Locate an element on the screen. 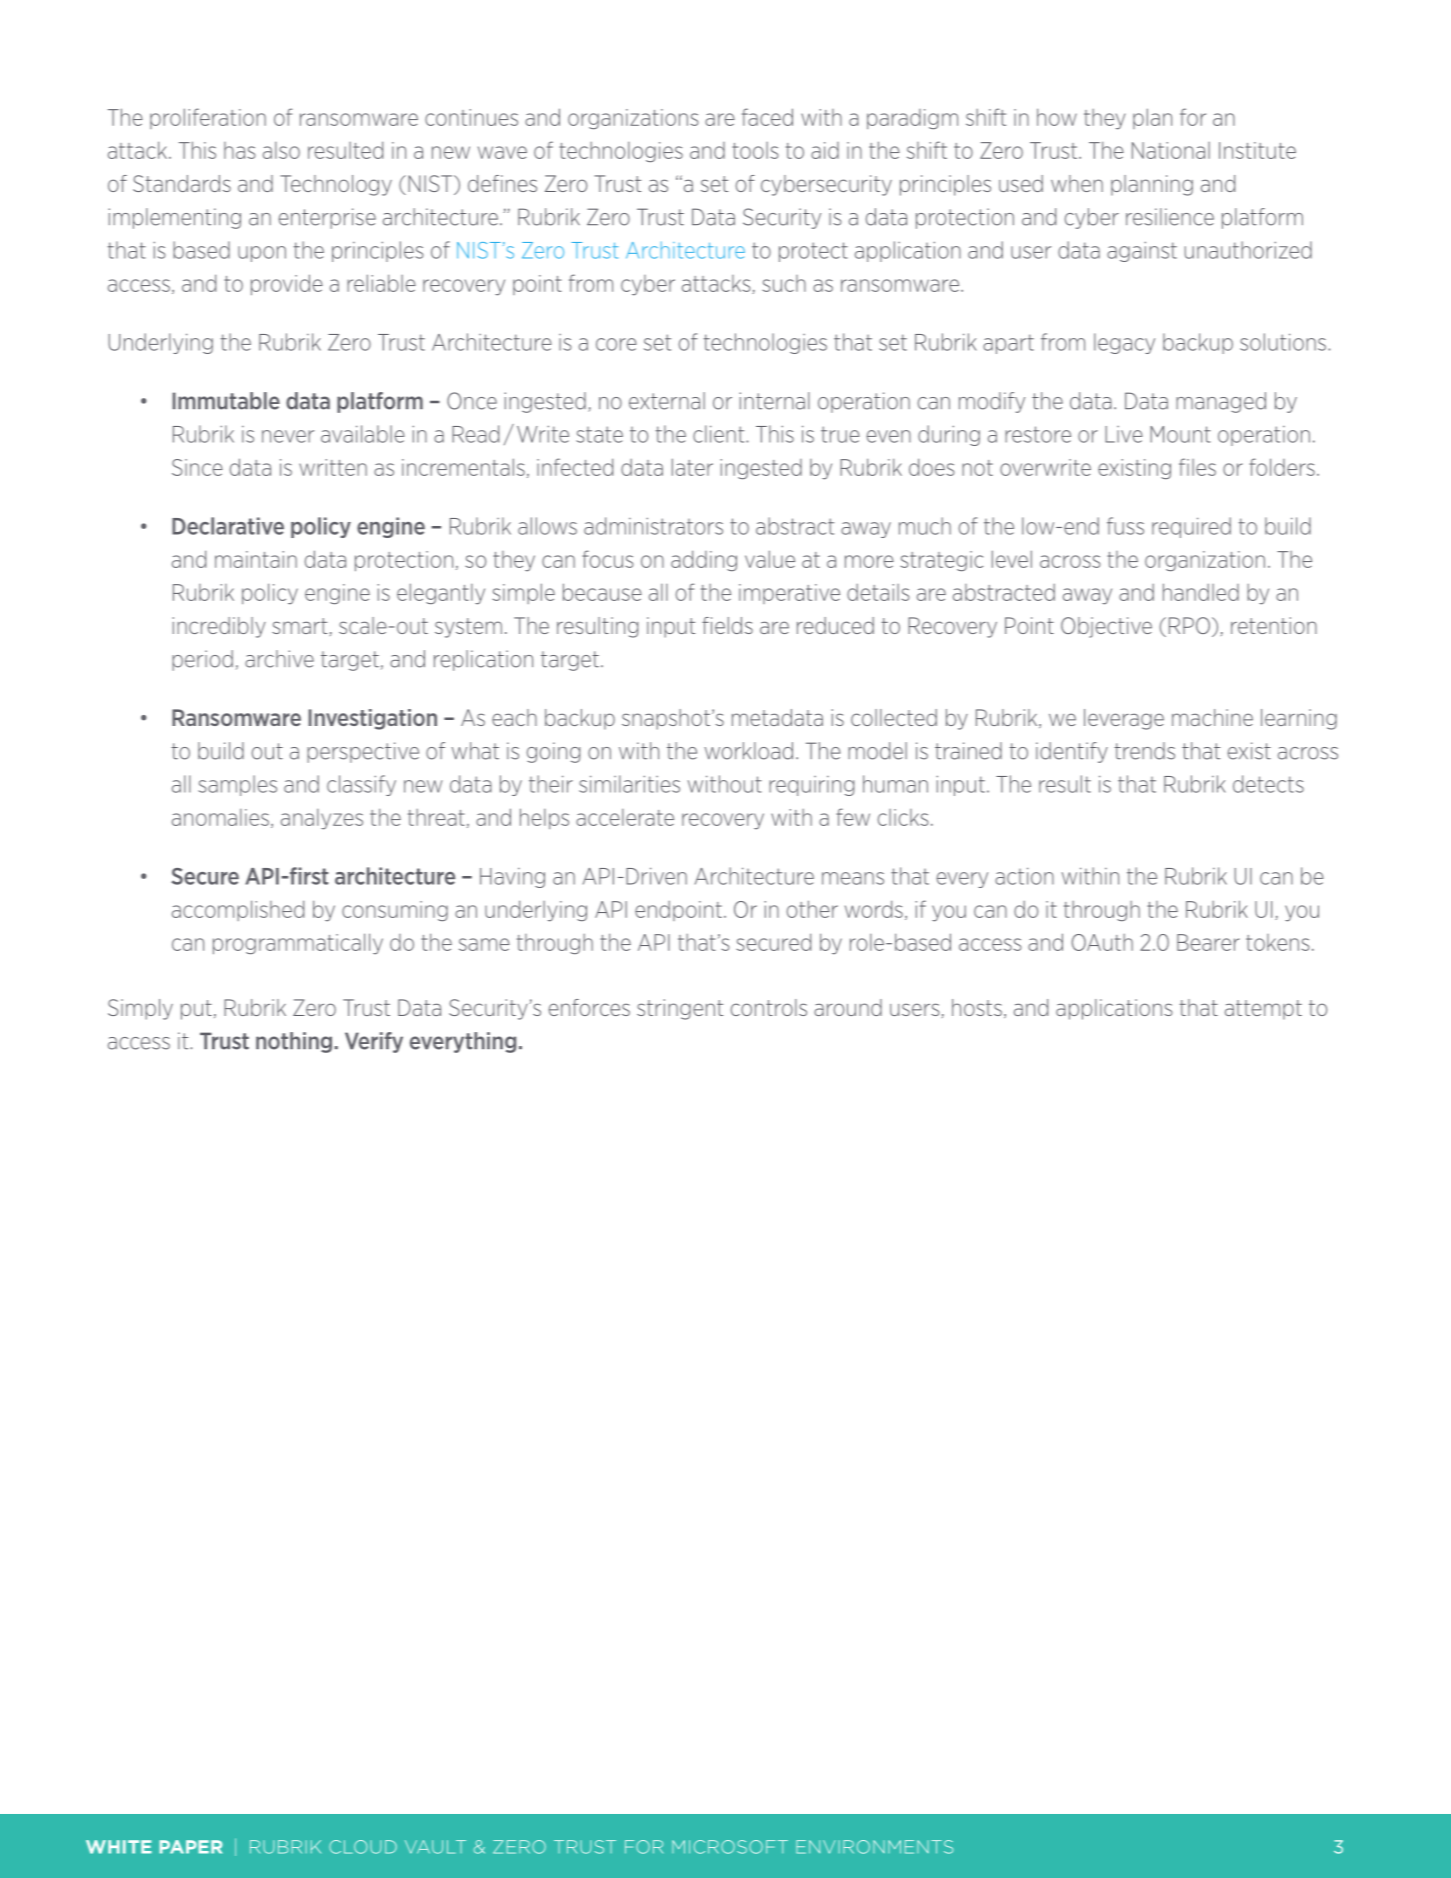  tools is located at coordinates (755, 150).
